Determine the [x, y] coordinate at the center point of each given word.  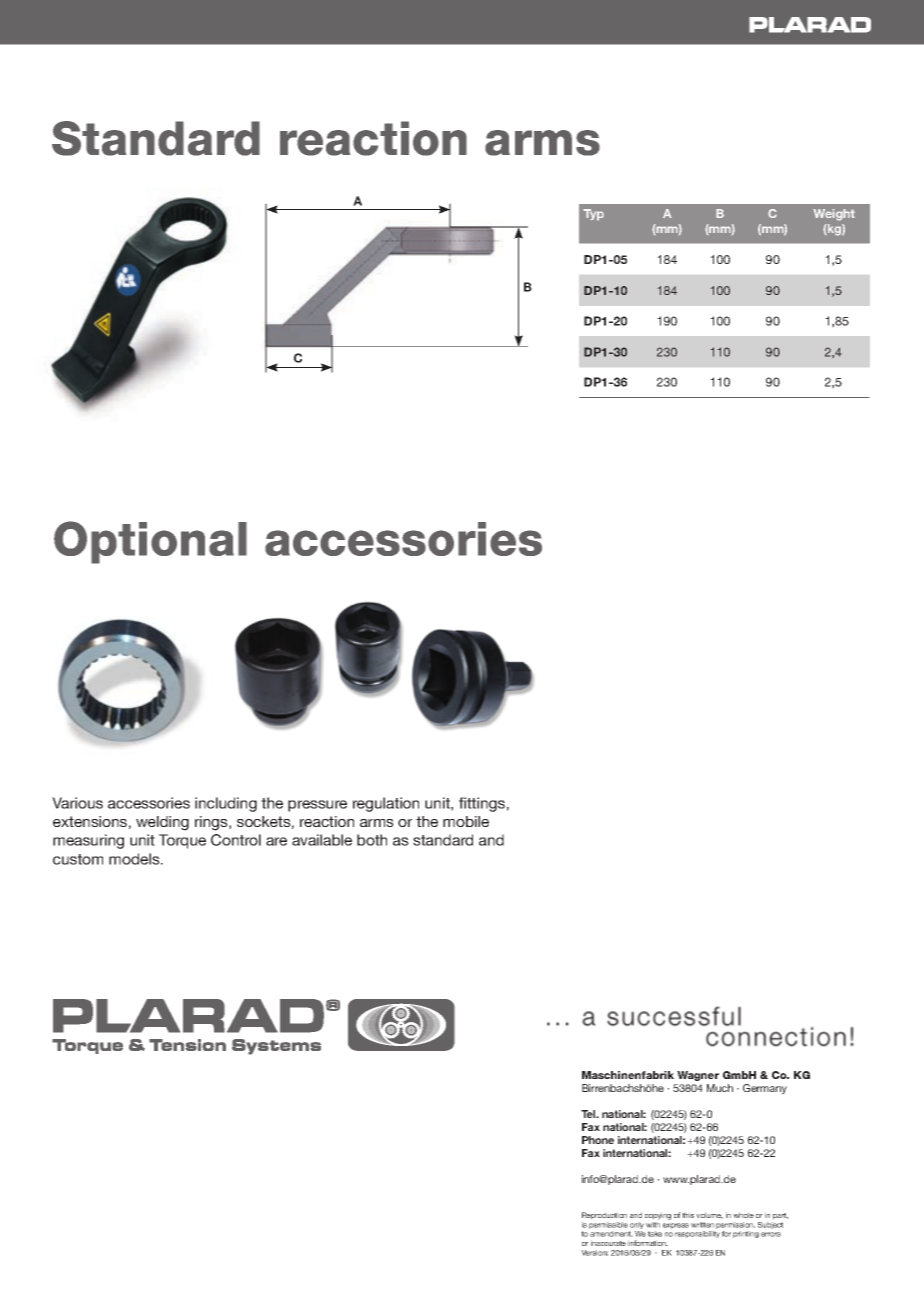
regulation [386, 804]
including [226, 804]
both [372, 840]
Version [594, 1253]
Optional [150, 542]
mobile [466, 821]
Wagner [698, 1076]
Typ [593, 215]
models [135, 859]
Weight [834, 215]
